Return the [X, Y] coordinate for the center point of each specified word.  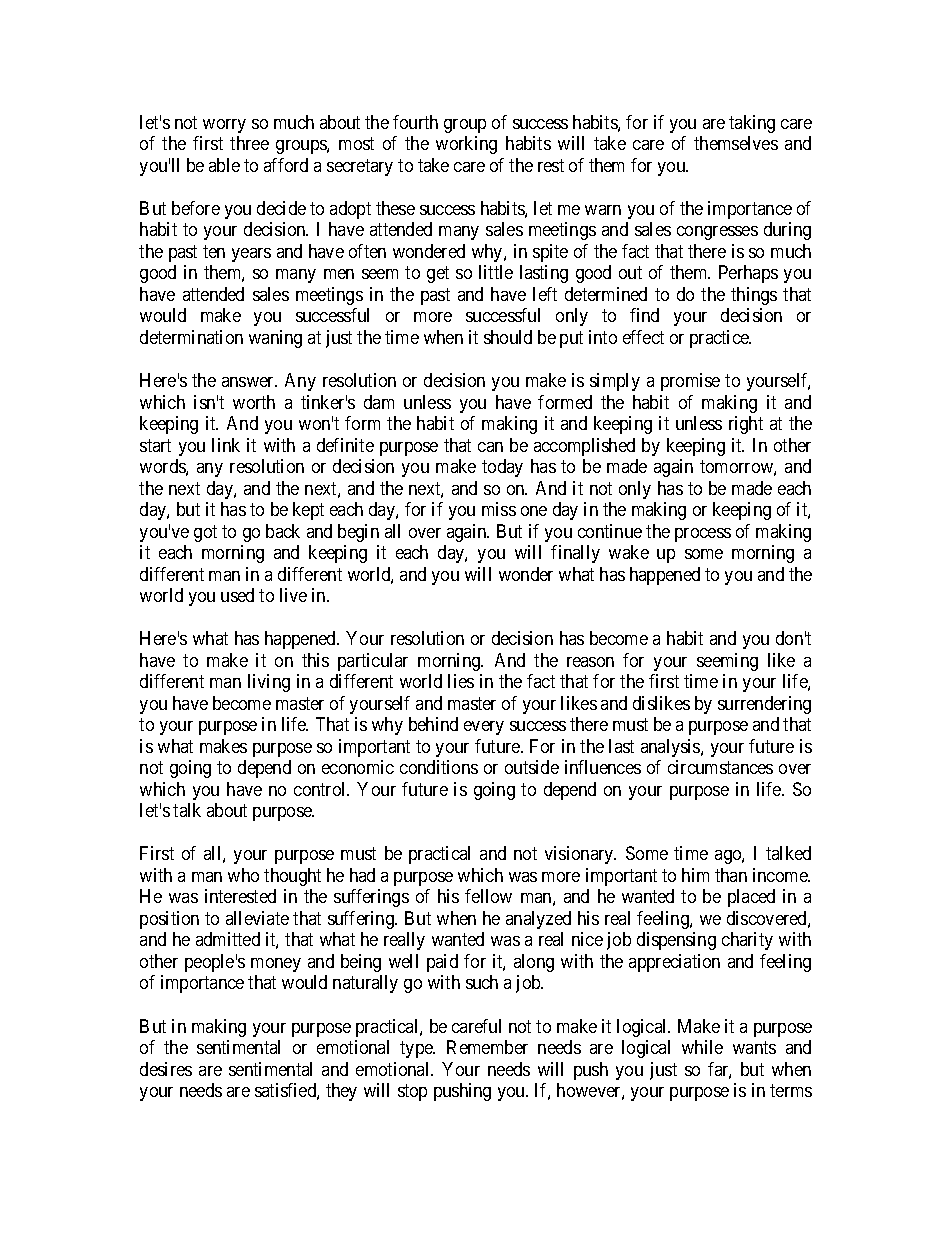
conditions [439, 767]
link [226, 445]
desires [166, 1069]
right [746, 425]
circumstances [720, 767]
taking [752, 124]
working [466, 145]
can [490, 447]
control [321, 789]
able [224, 165]
